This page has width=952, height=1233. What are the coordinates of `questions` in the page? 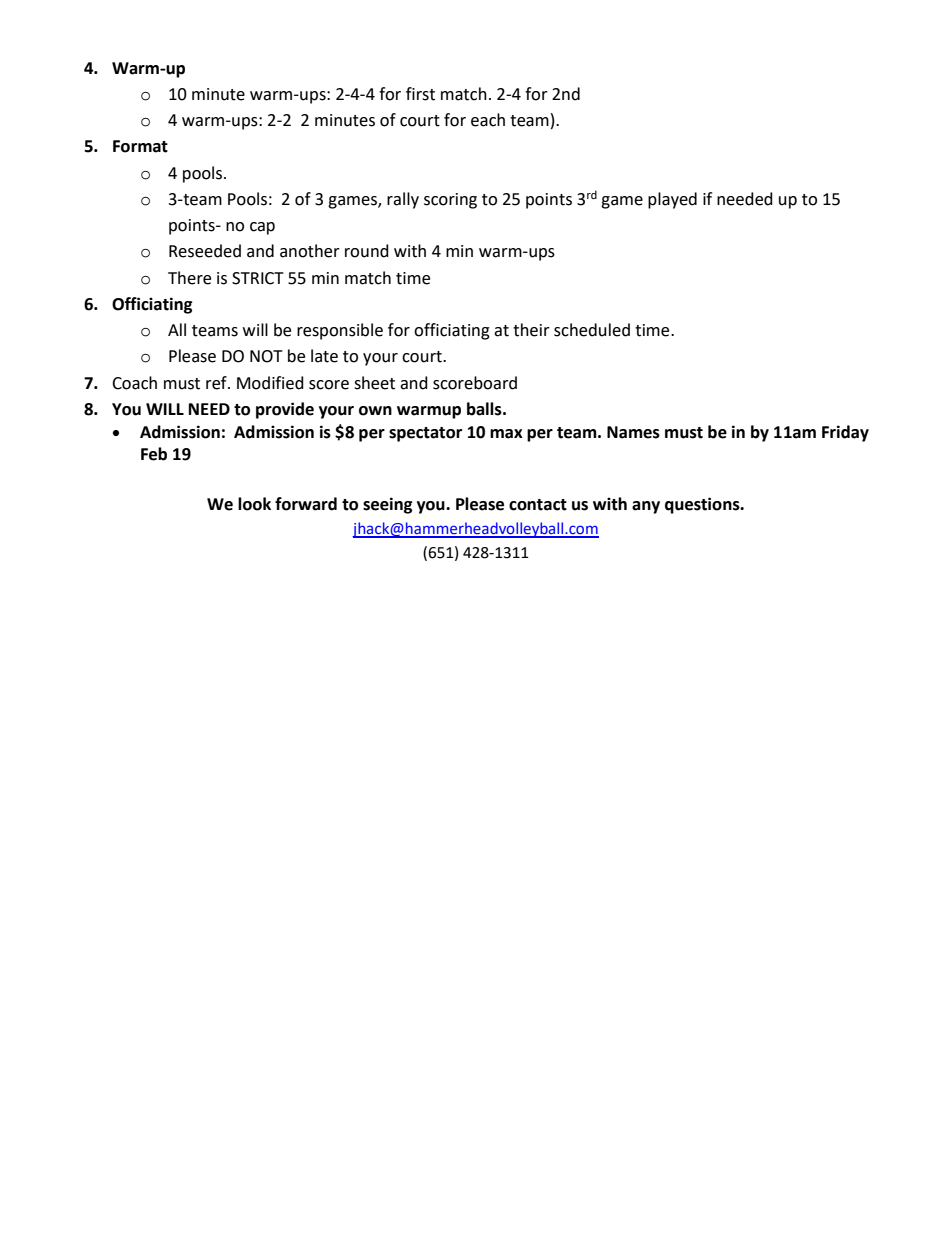 It's located at (703, 505).
